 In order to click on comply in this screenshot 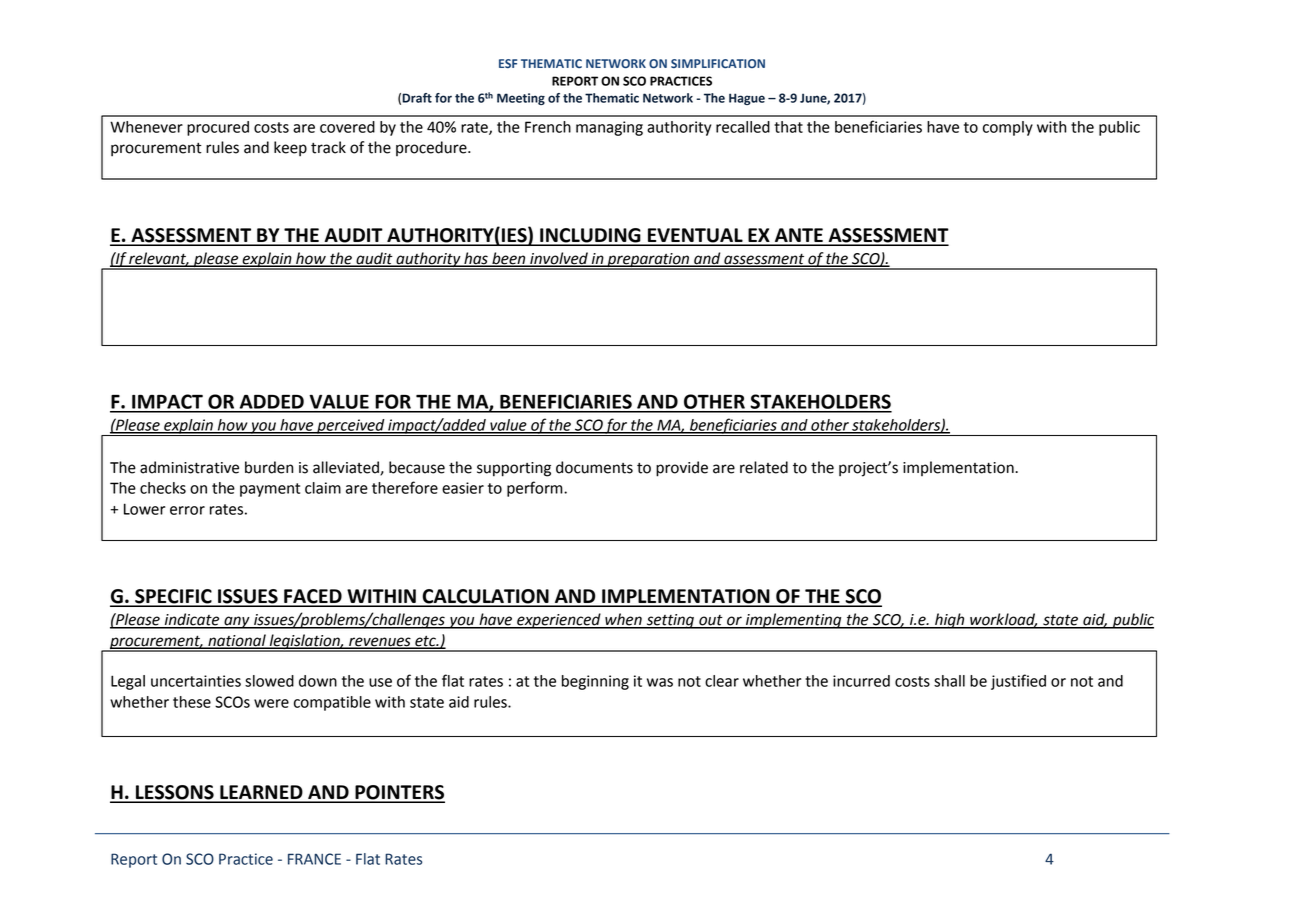, I will do `click(1008, 128)`.
